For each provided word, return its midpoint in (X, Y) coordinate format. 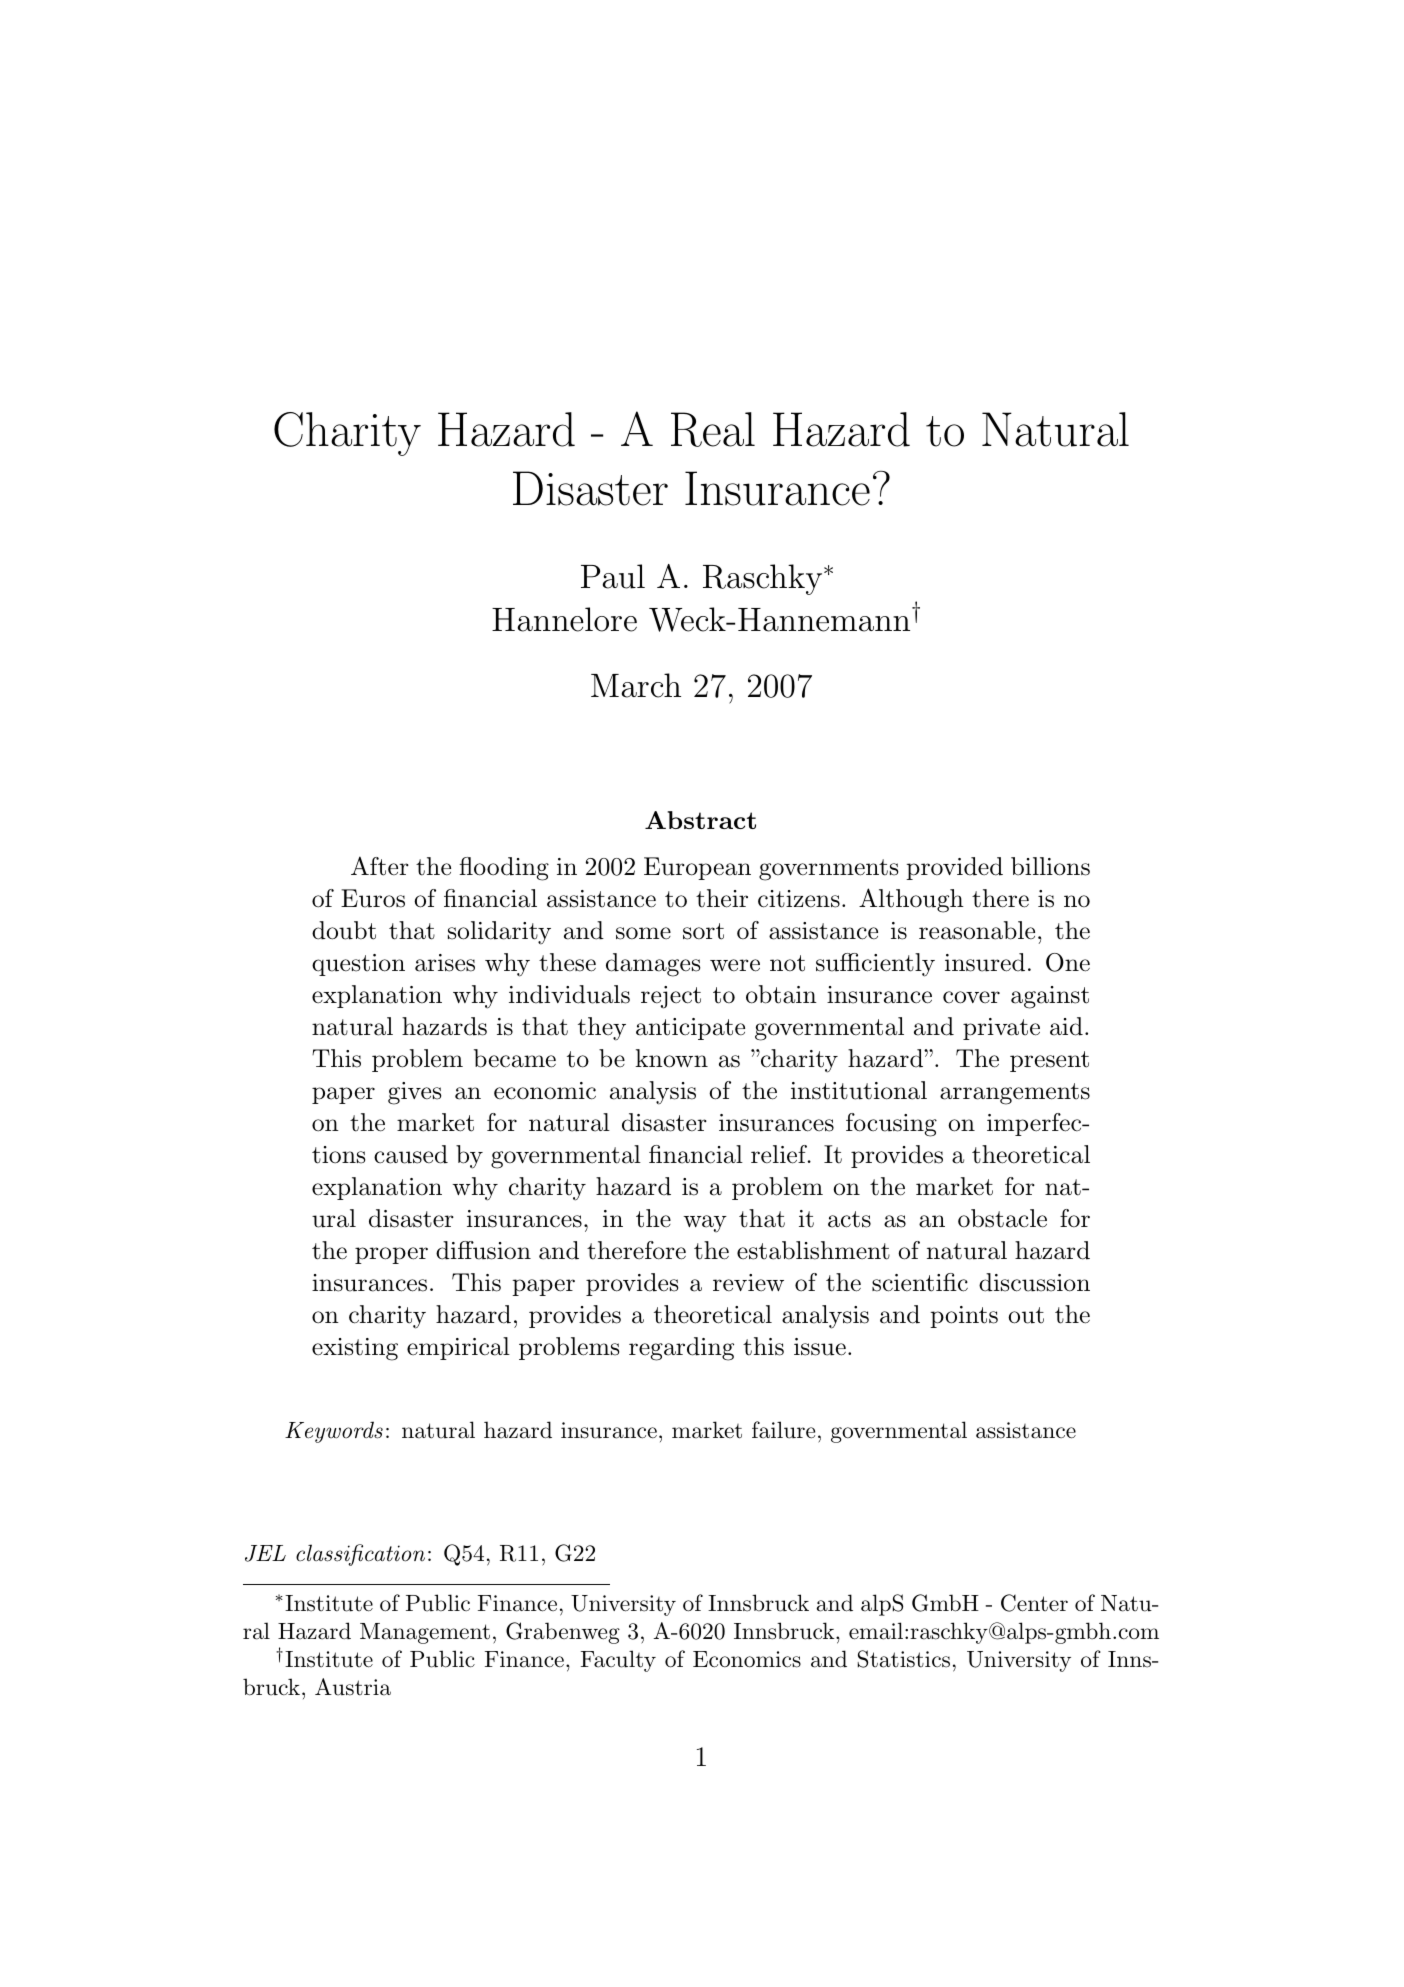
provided (954, 868)
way (705, 1224)
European (697, 868)
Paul (613, 576)
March (636, 685)
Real (713, 429)
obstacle (1002, 1218)
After (380, 866)
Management (425, 1633)
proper (391, 1255)
